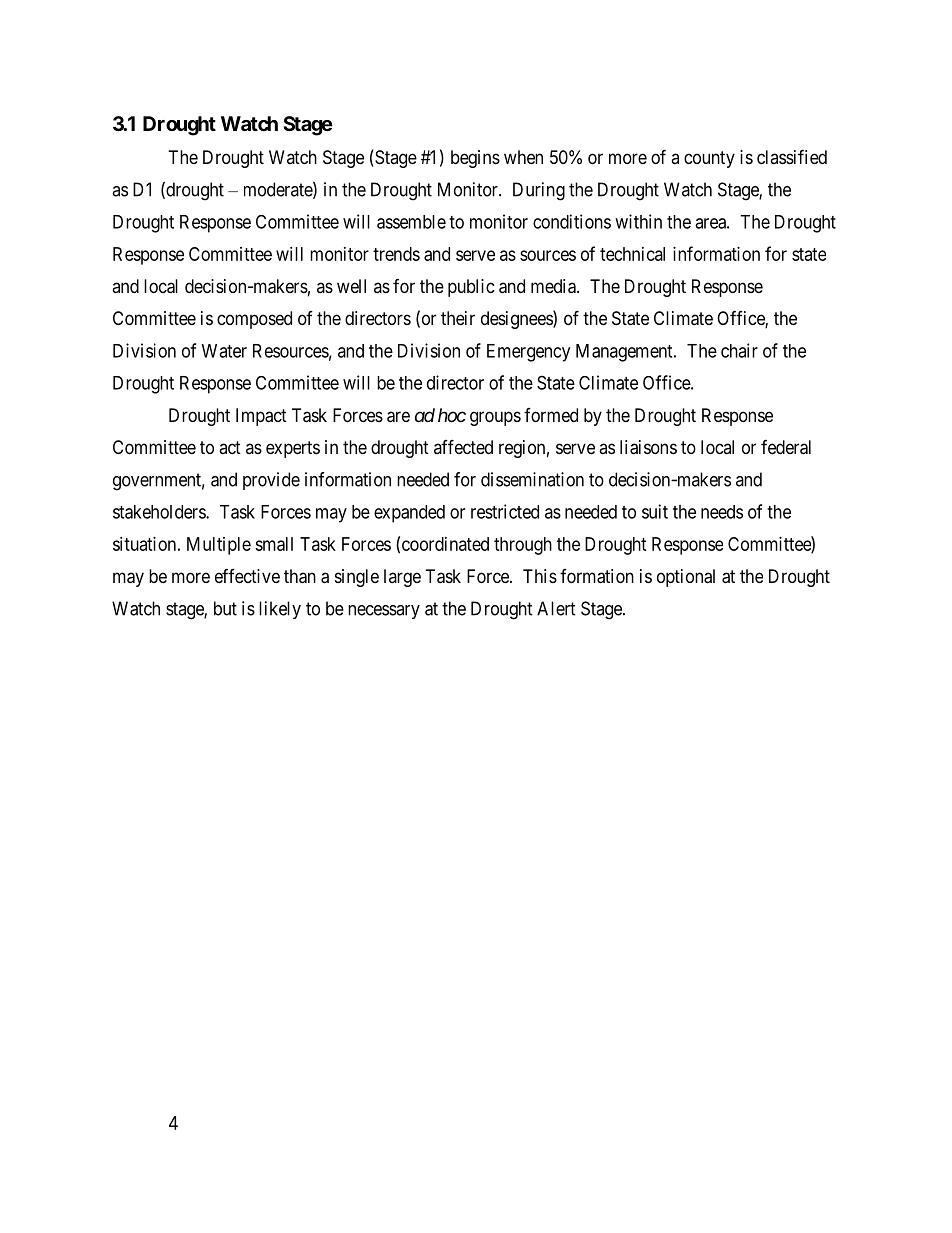 The width and height of the document is (952, 1233). I want to click on chair, so click(739, 350).
